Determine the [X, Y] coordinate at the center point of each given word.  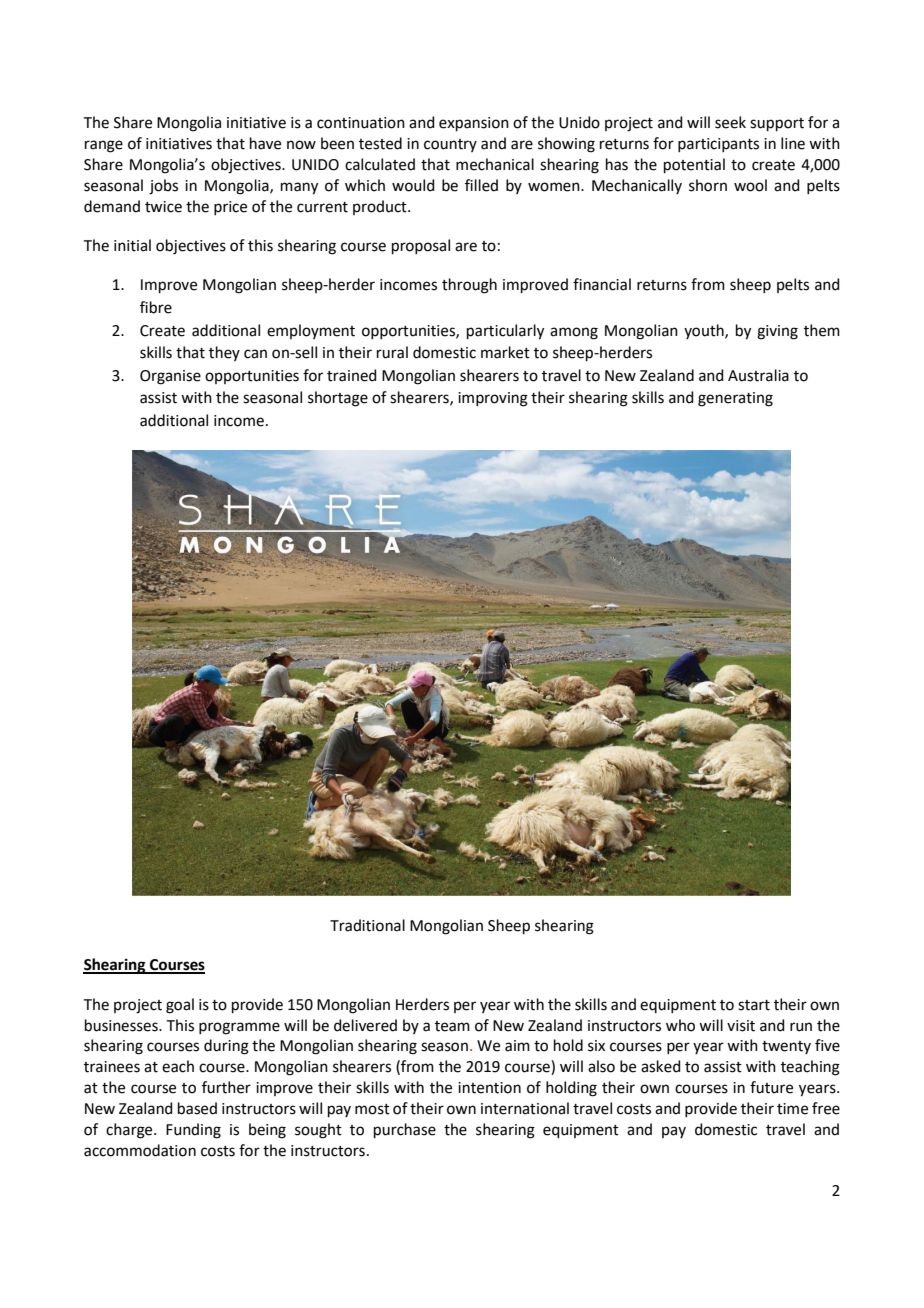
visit [741, 1026]
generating [735, 399]
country [450, 145]
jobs [163, 187]
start [754, 1005]
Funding [193, 1131]
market [505, 352]
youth [705, 331]
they [224, 353]
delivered [365, 1025]
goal [180, 1006]
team [452, 1026]
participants [718, 145]
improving [493, 399]
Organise [170, 377]
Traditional [367, 925]
